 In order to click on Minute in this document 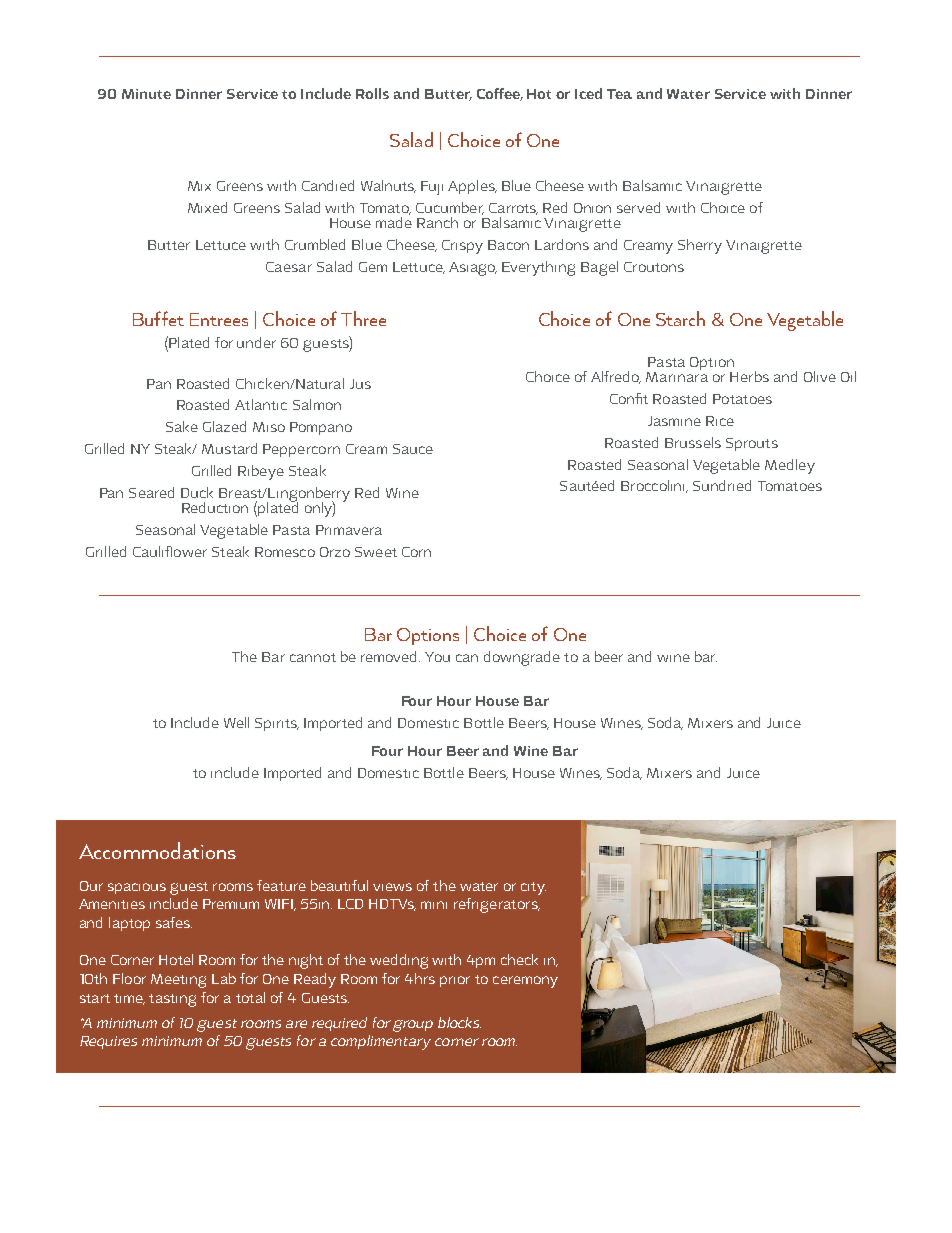, I will do `click(146, 94)`.
